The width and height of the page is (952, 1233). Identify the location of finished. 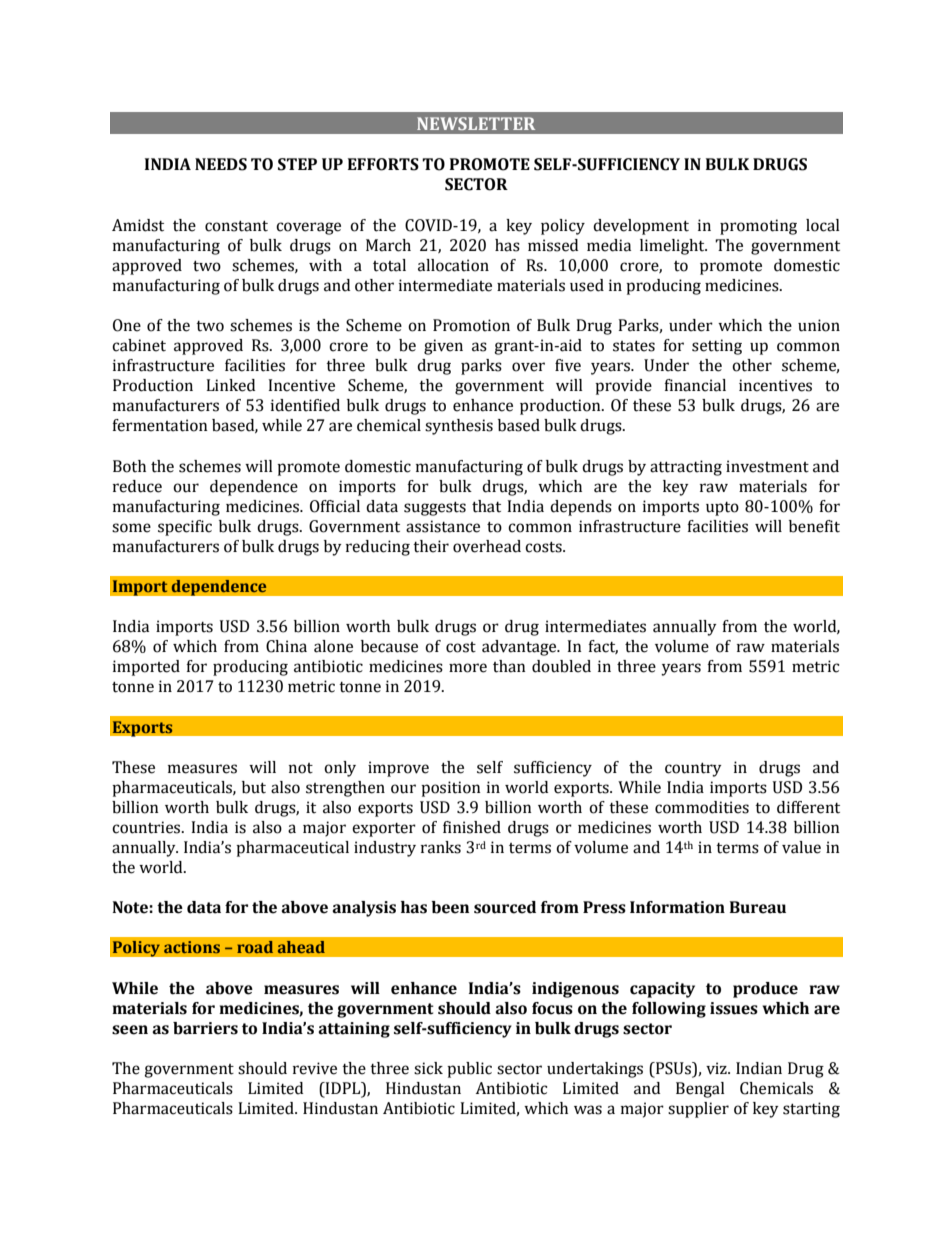
(472, 827).
